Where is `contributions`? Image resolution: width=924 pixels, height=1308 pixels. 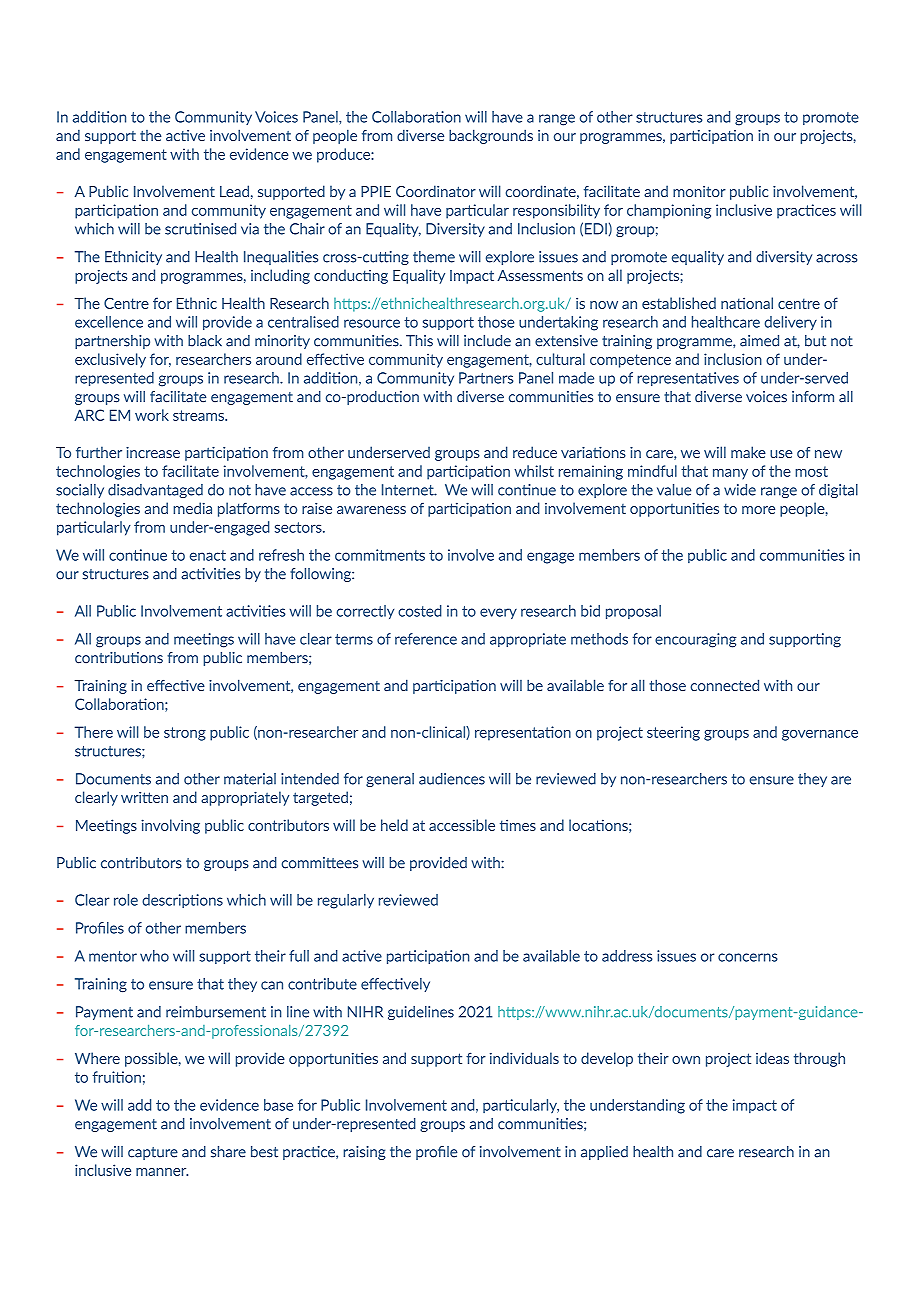 contributions is located at coordinates (119, 658).
